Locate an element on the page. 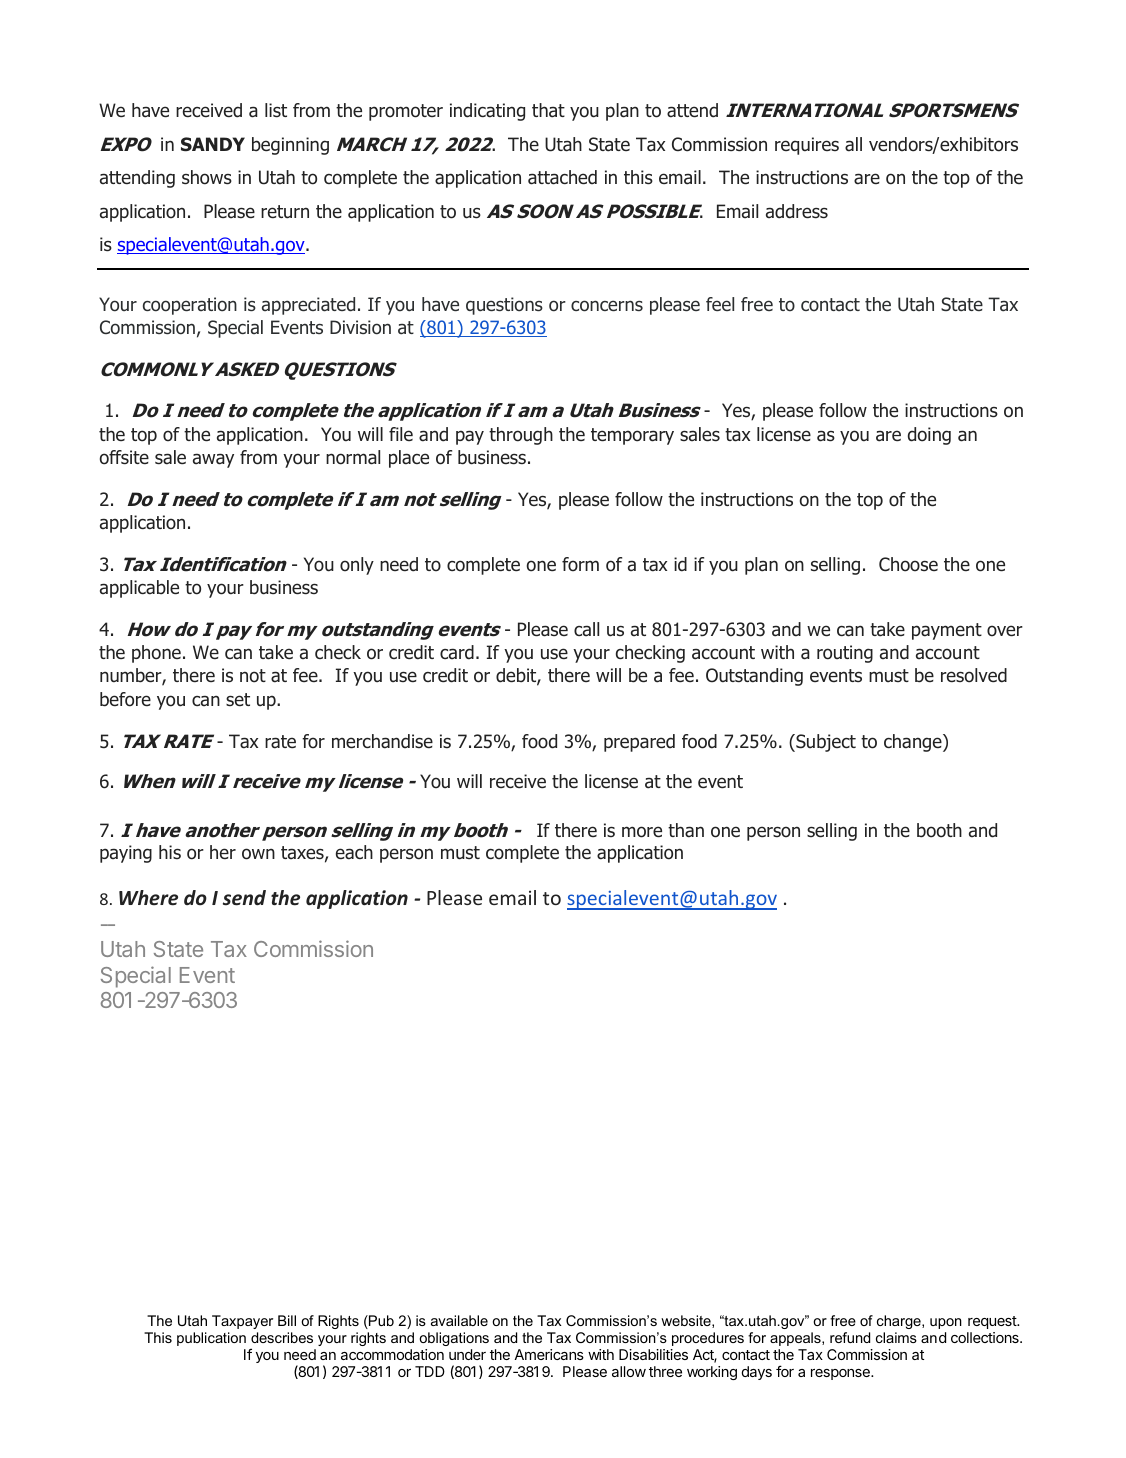 This page has height=1458, width=1126. through is located at coordinates (521, 436).
